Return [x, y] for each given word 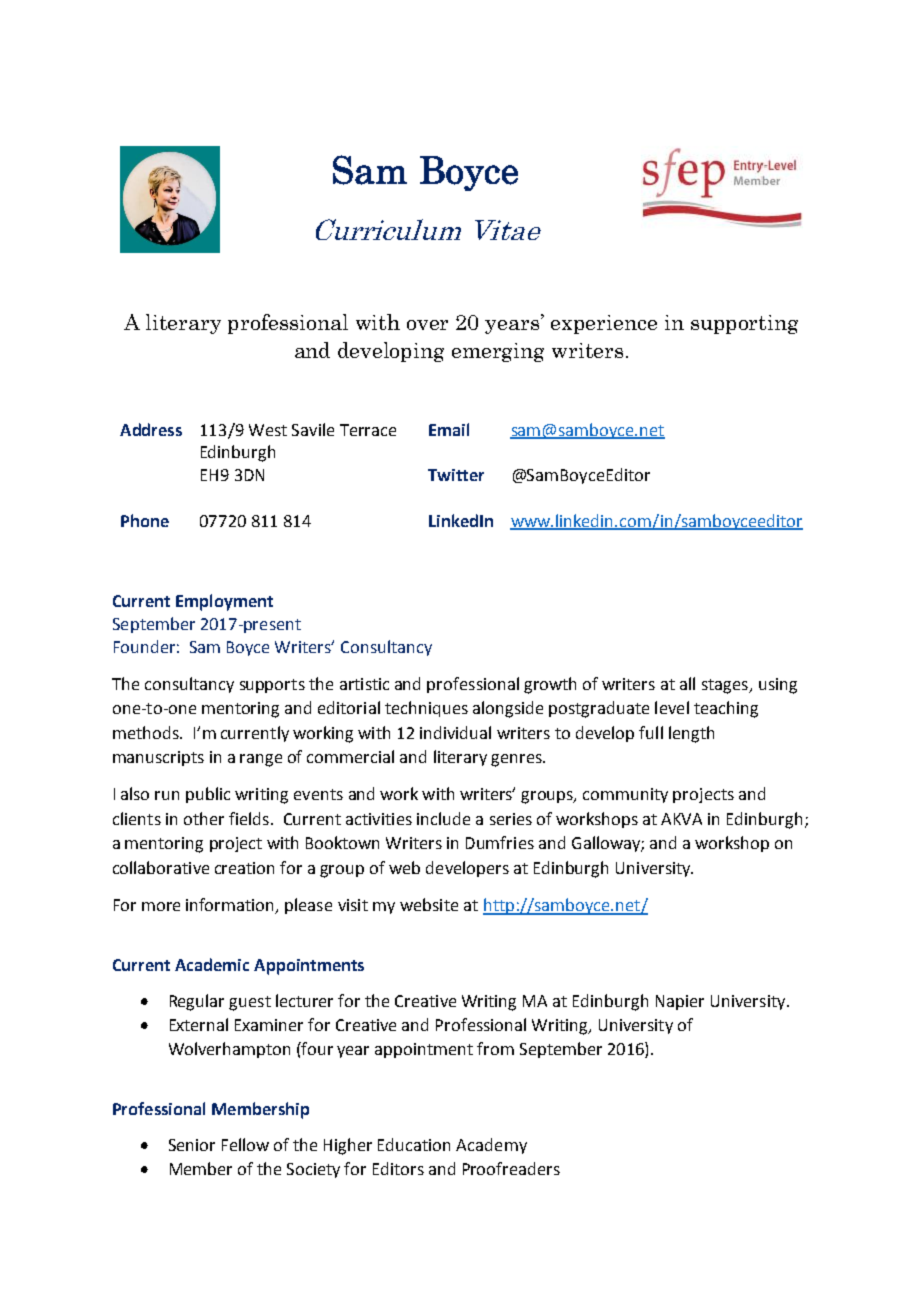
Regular [197, 1002]
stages [726, 686]
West [268, 430]
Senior [192, 1145]
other [204, 818]
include [443, 818]
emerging [498, 352]
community [625, 795]
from [495, 1048]
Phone [145, 520]
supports [272, 686]
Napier [680, 1002]
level [672, 707]
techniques [426, 709]
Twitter [456, 475]
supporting [744, 324]
